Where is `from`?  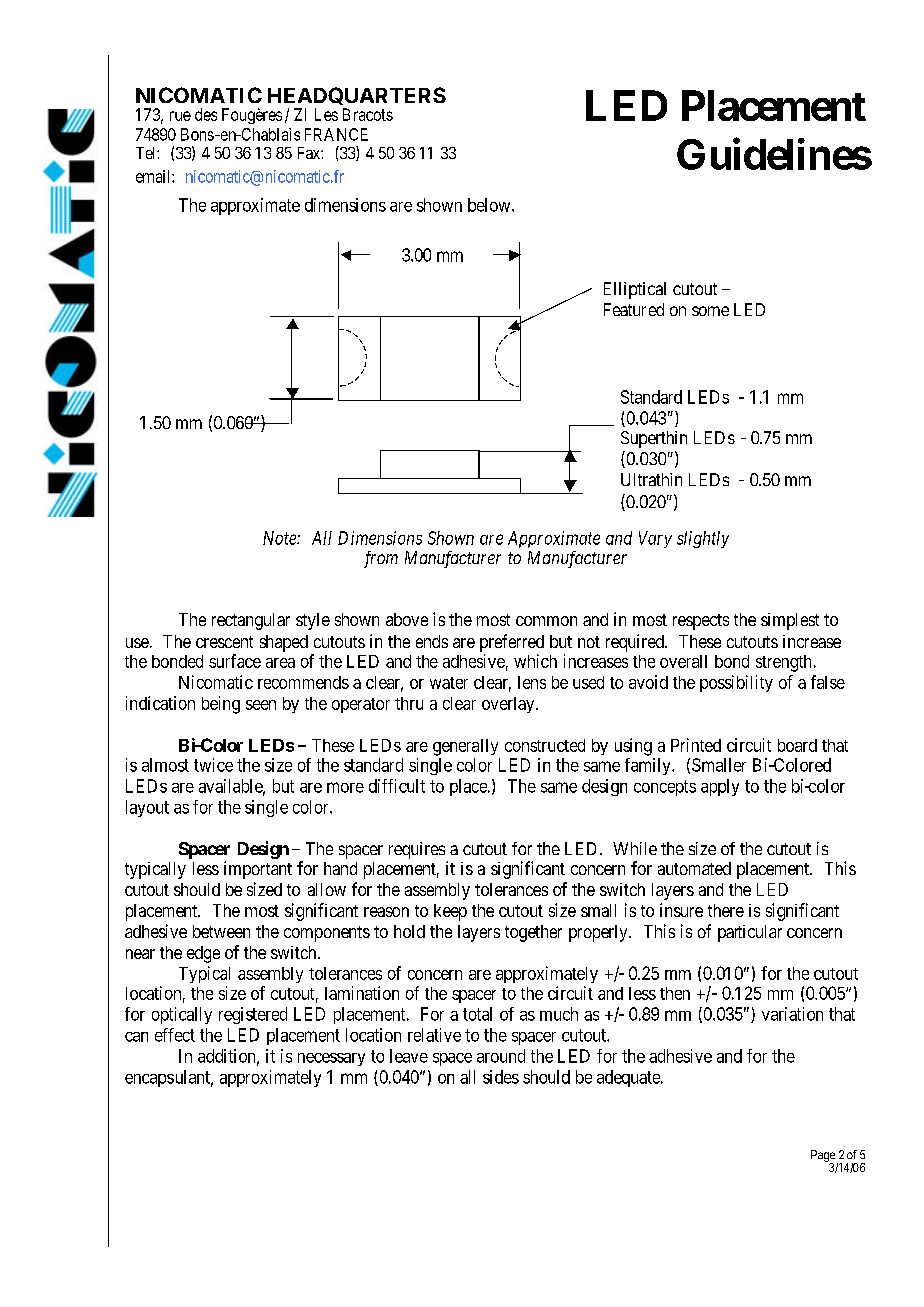 from is located at coordinates (381, 559).
